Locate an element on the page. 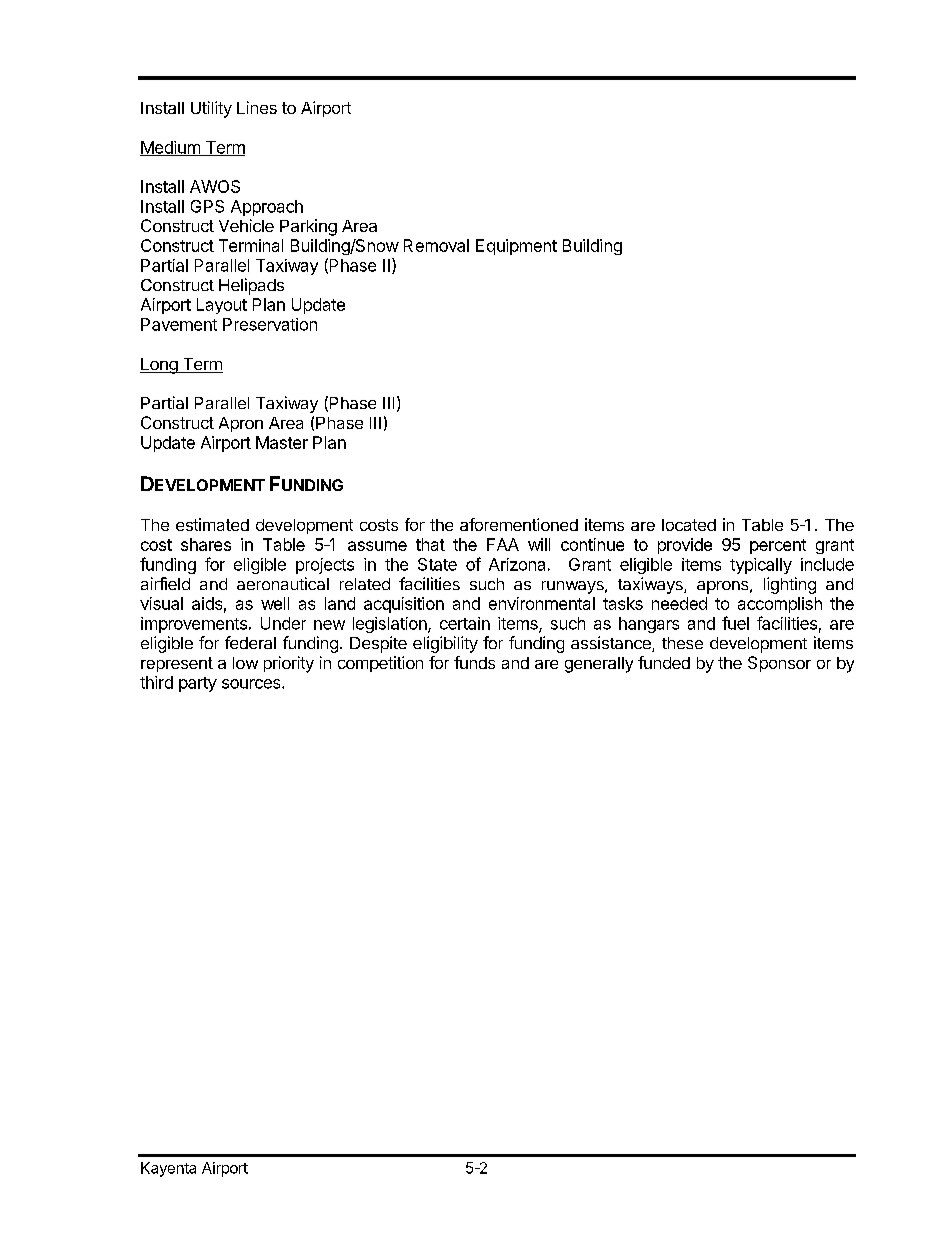  funds is located at coordinates (474, 662).
